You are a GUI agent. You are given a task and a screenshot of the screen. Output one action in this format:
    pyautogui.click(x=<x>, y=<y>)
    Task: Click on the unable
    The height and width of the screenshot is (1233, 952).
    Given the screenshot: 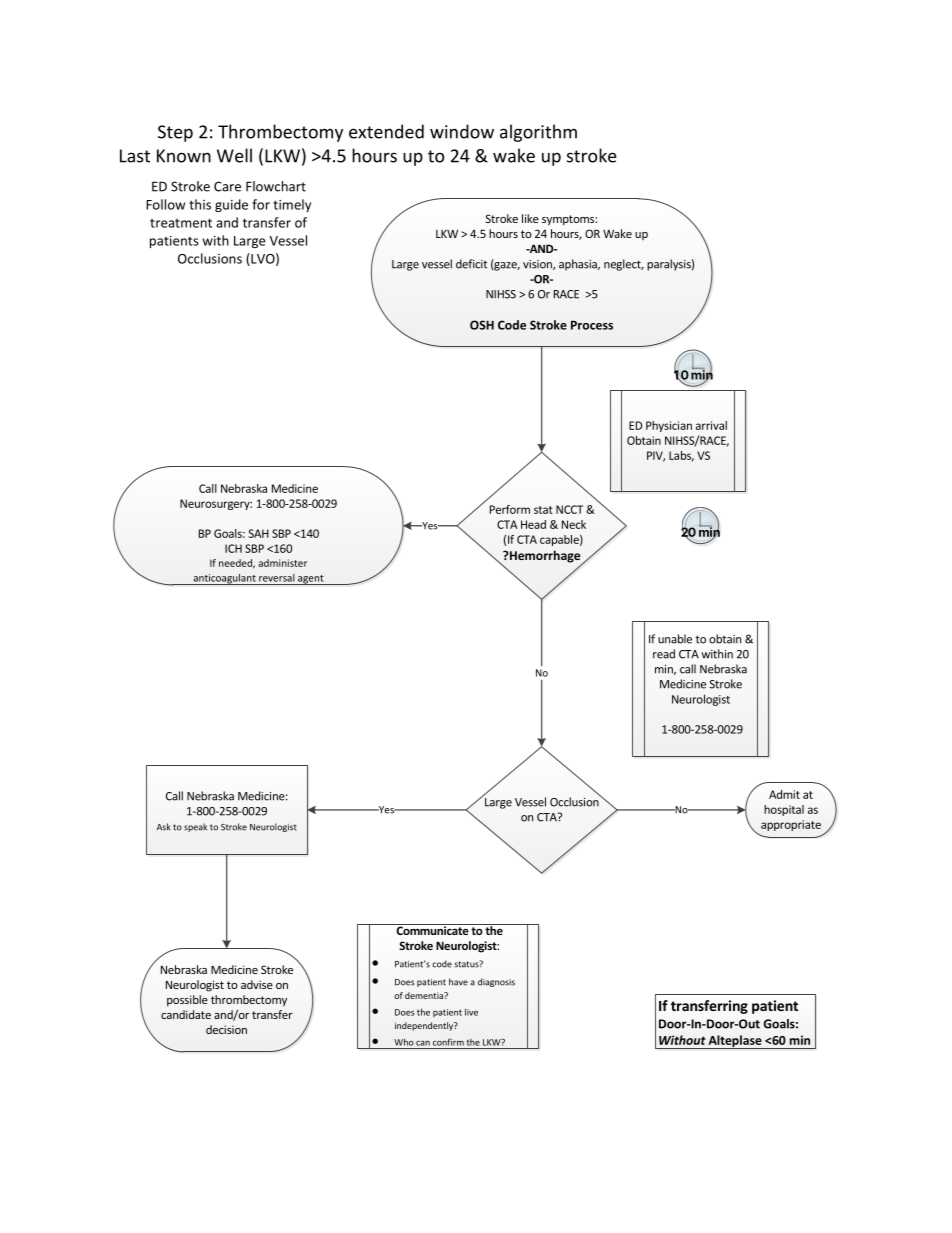 What is the action you would take?
    pyautogui.click(x=675, y=639)
